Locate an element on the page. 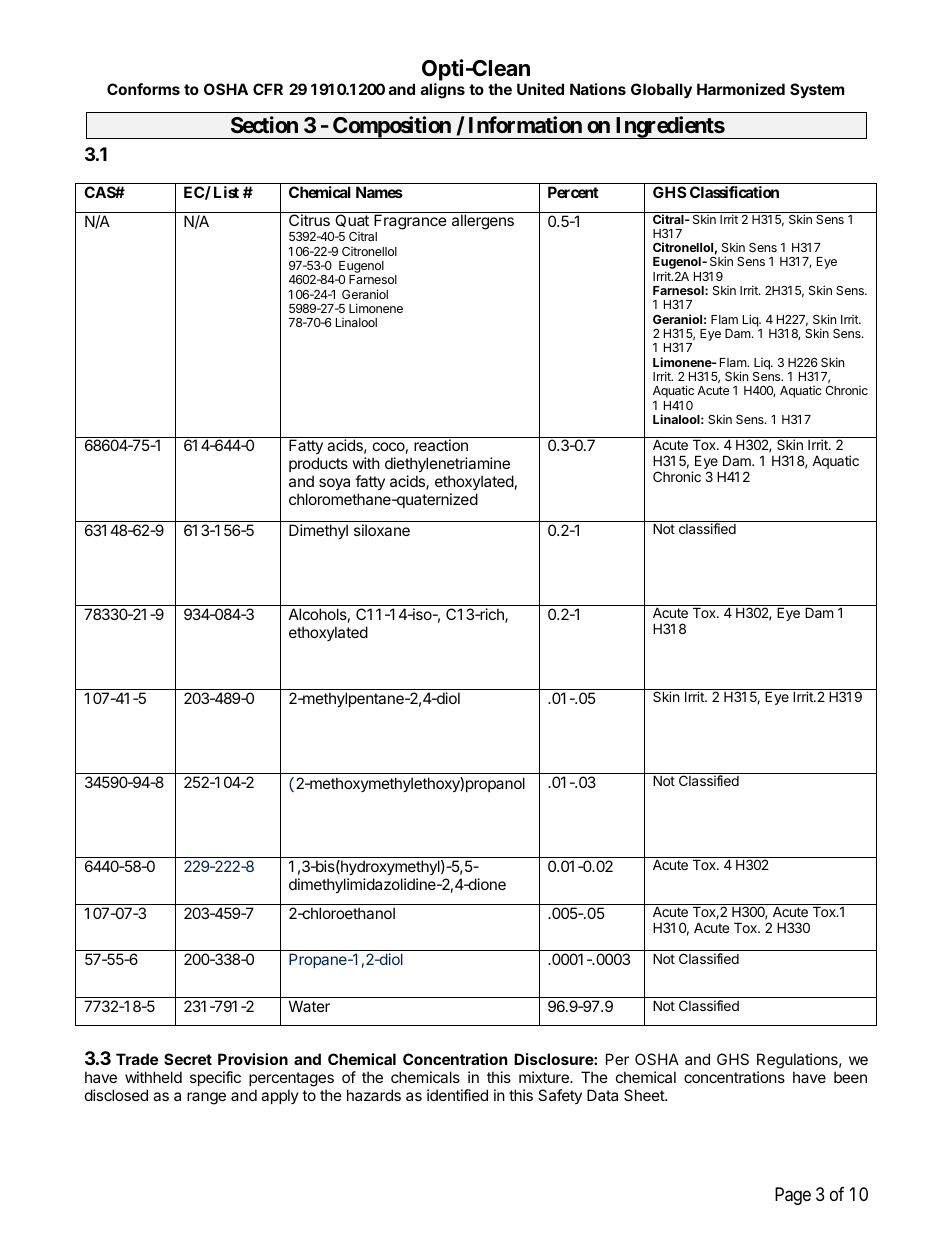  siloxane is located at coordinates (382, 530).
